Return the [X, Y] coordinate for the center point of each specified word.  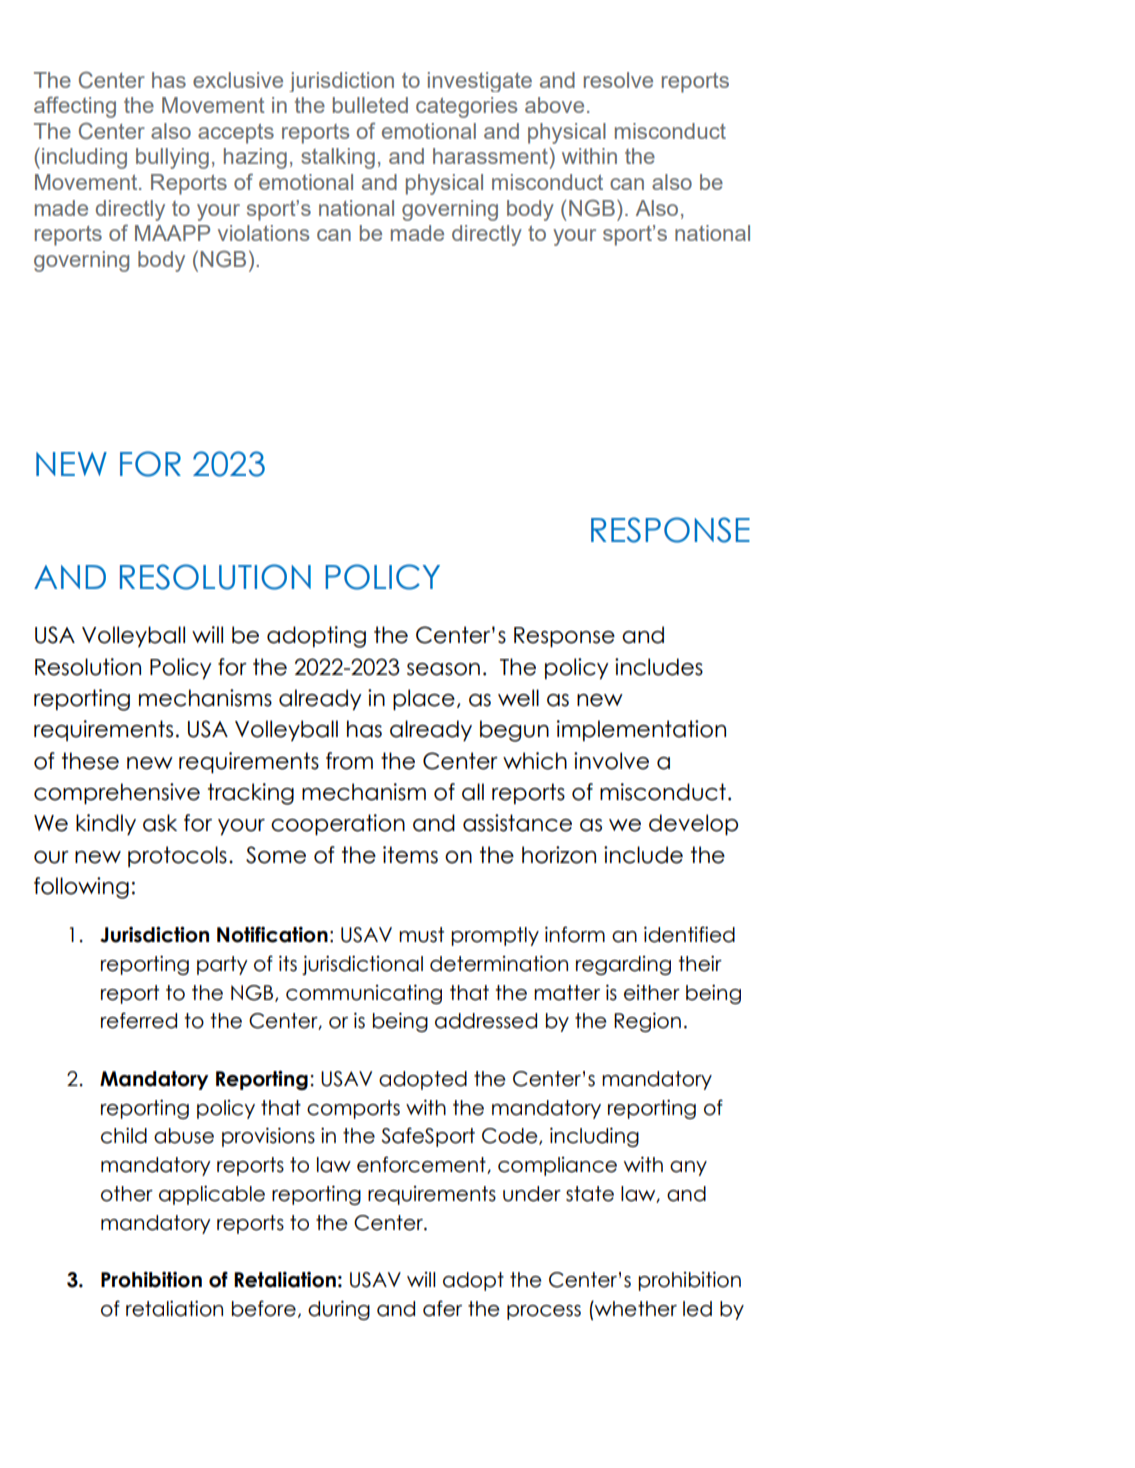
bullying [172, 158]
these [90, 761]
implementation [641, 730]
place [424, 699]
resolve [618, 80]
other [127, 1194]
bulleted [370, 105]
